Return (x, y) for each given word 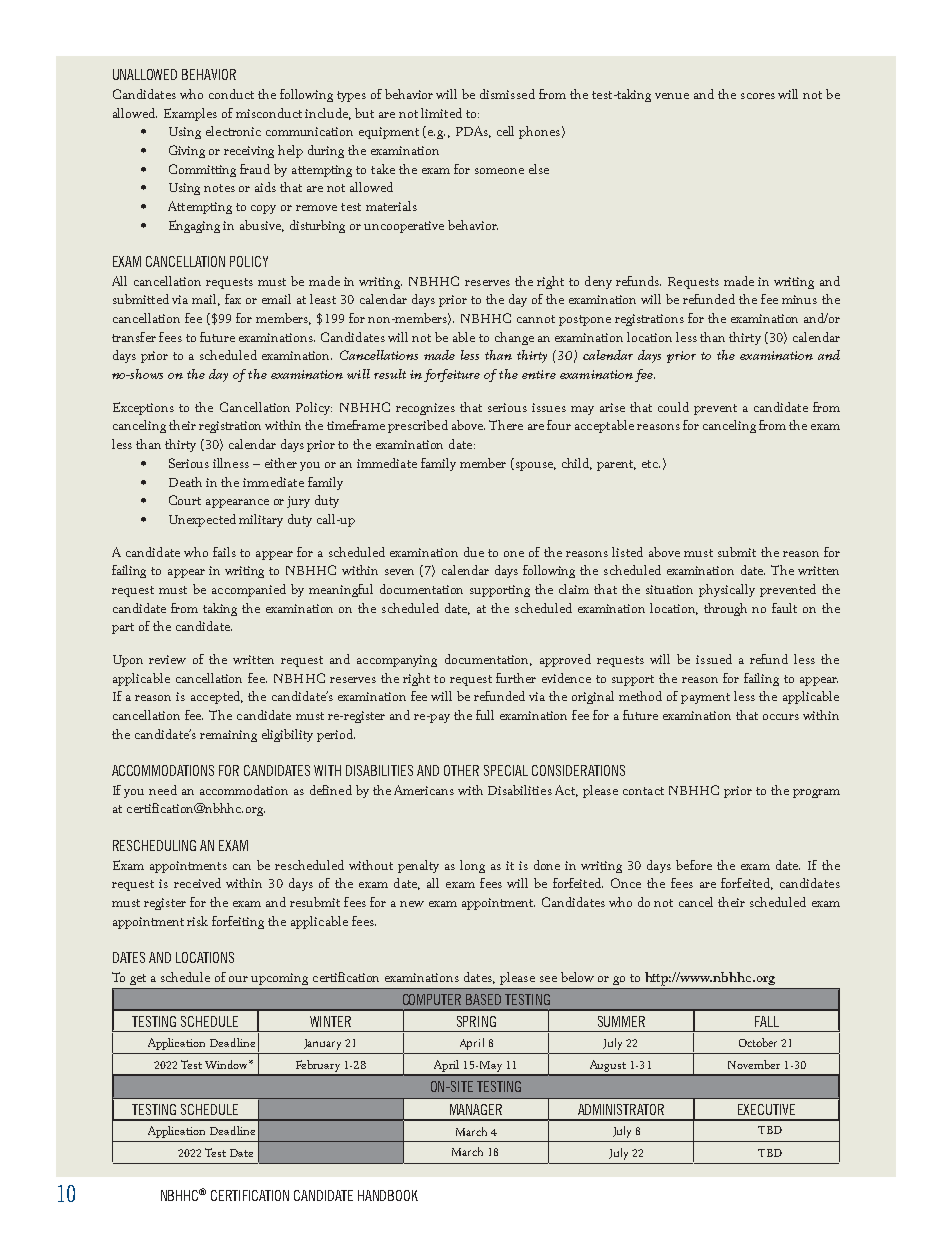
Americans (424, 790)
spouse (534, 466)
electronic (233, 131)
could (673, 407)
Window (227, 1064)
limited (441, 113)
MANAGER (476, 1109)
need (163, 790)
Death (185, 482)
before (694, 865)
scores (758, 96)
